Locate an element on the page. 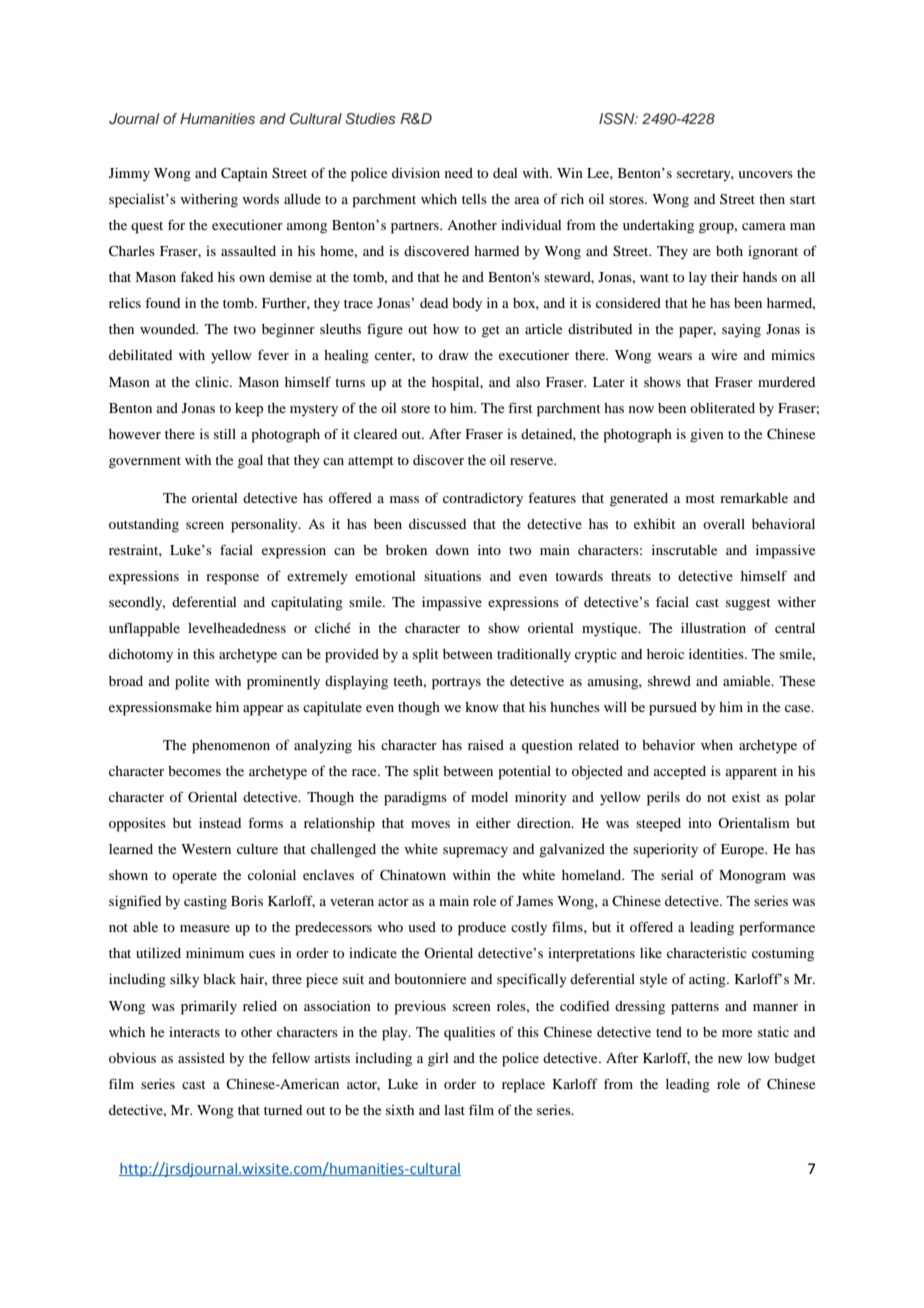 This image has height=1308, width=924. discussed is located at coordinates (437, 524).
